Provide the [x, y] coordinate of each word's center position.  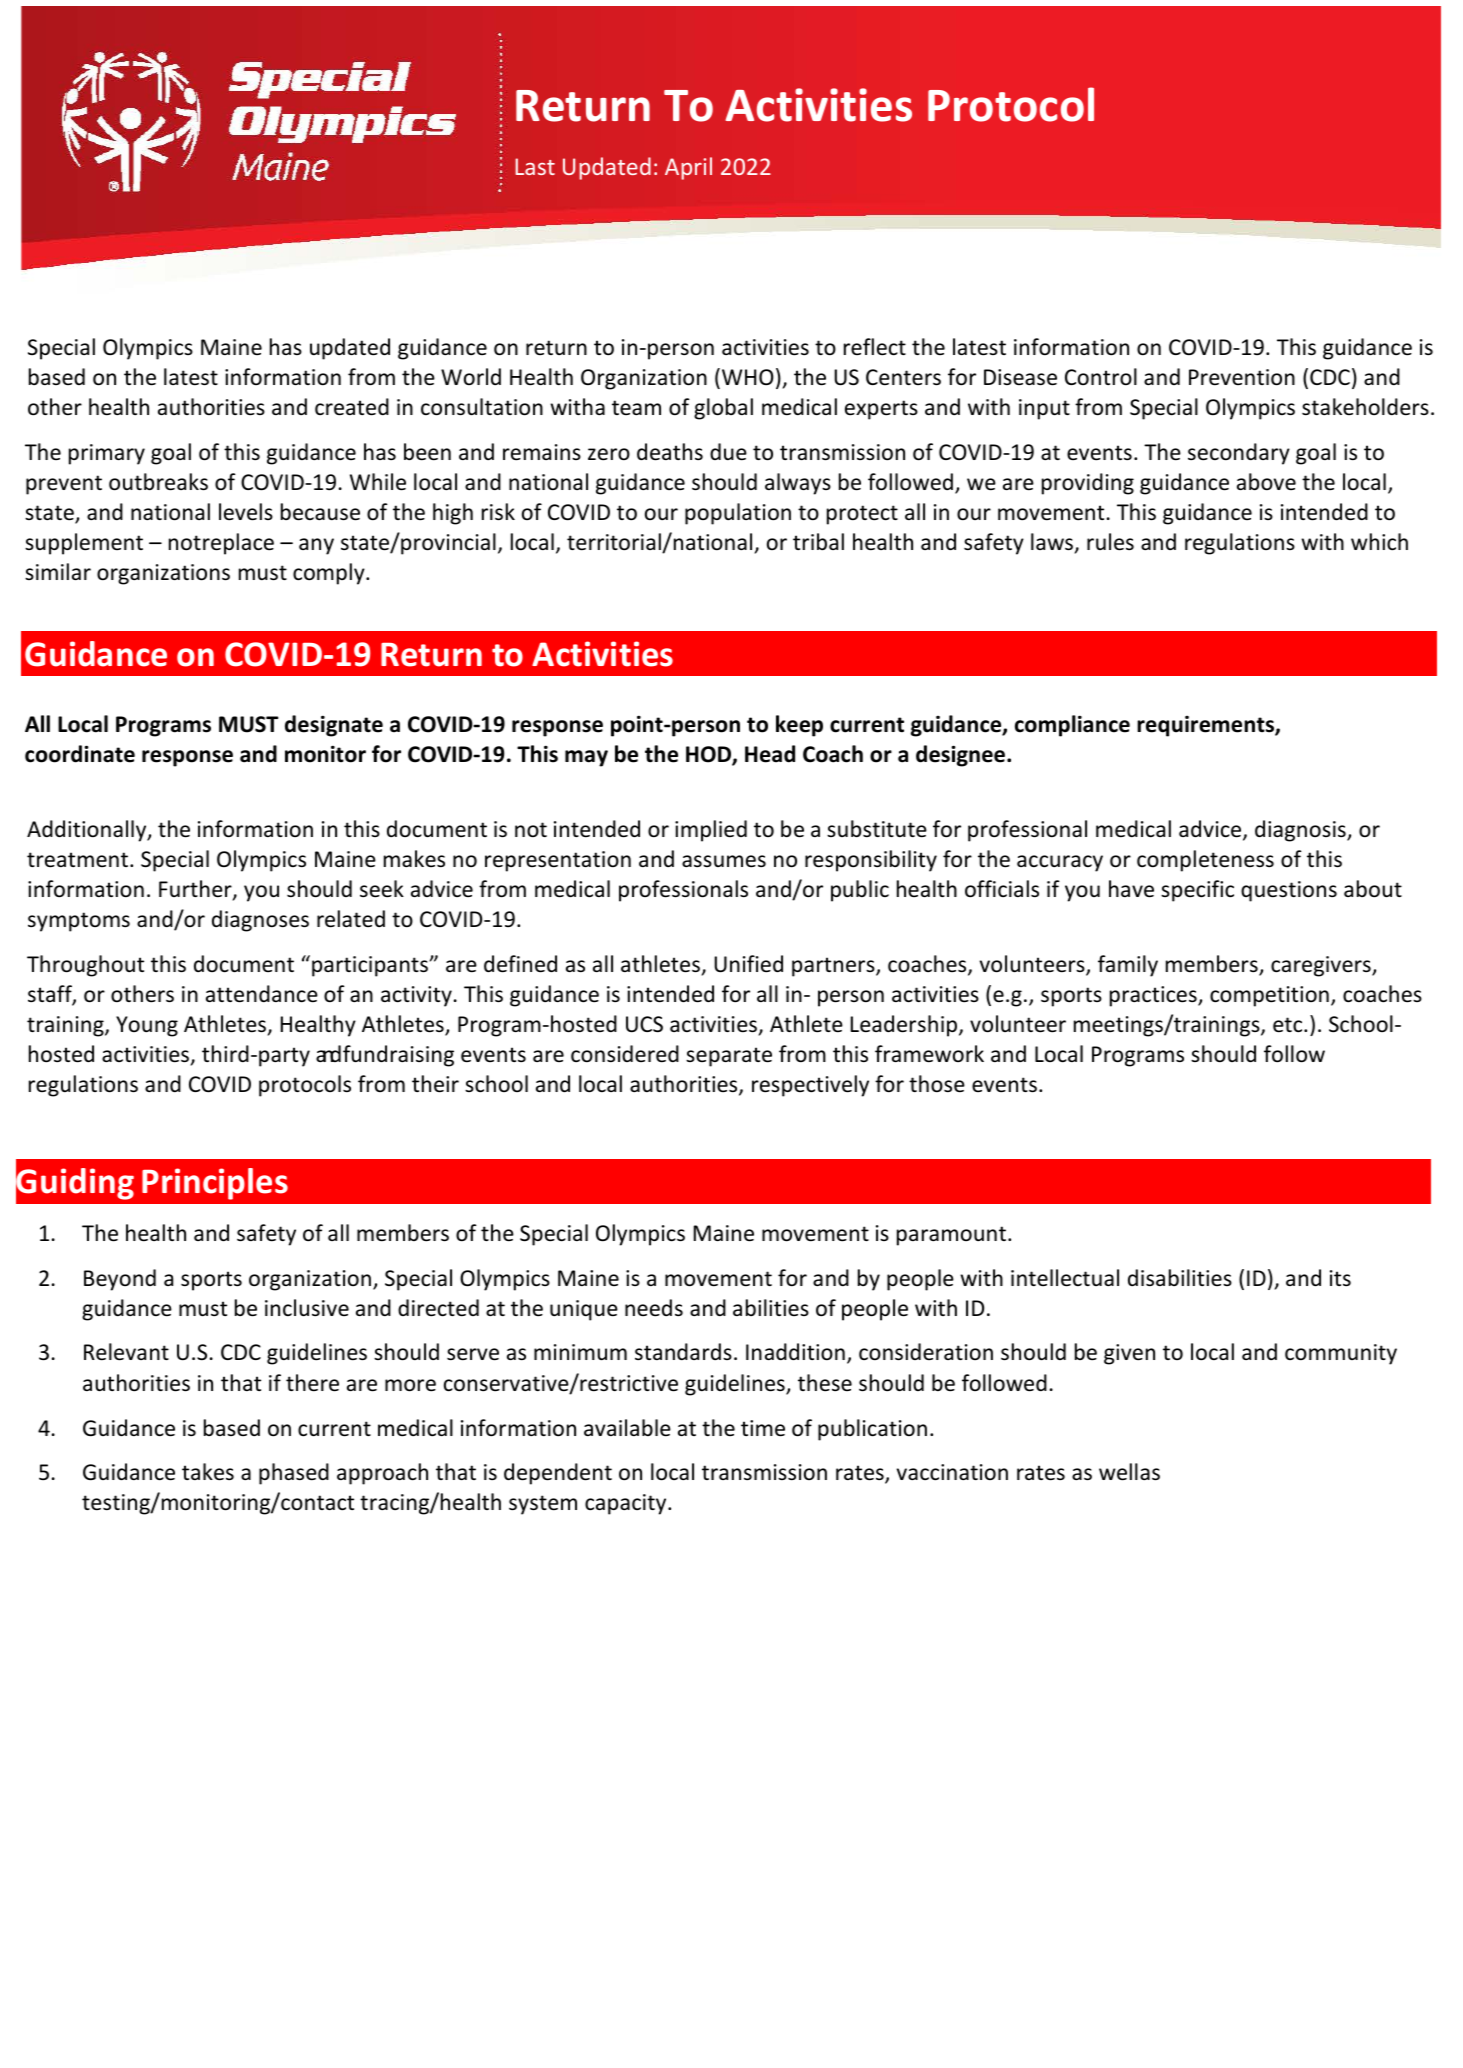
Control [1101, 377]
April [688, 168]
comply [330, 574]
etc [1289, 1025]
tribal [818, 542]
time [763, 1428]
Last [535, 166]
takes [208, 1472]
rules [1110, 542]
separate [729, 1057]
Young [147, 1026]
